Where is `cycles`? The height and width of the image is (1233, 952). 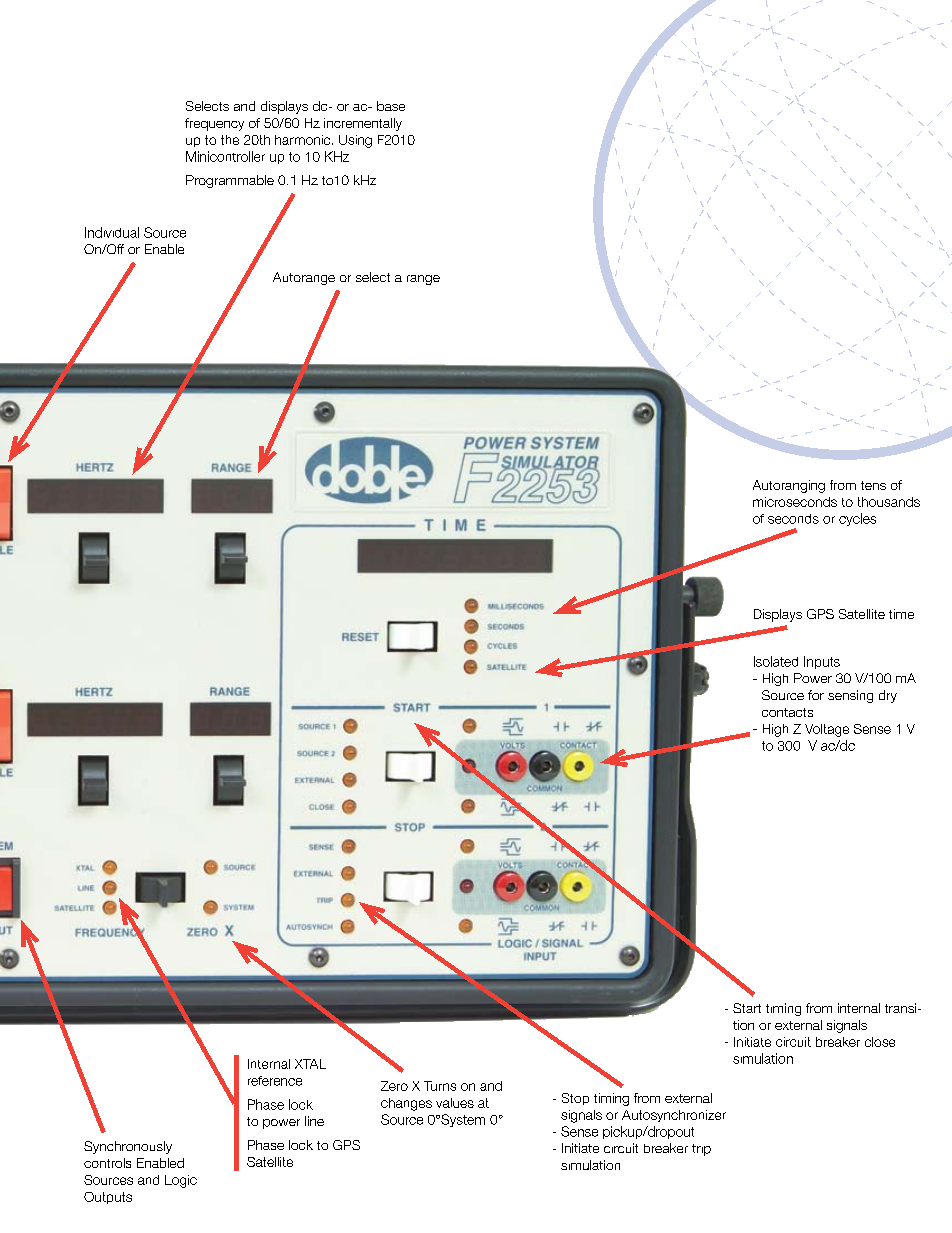
cycles is located at coordinates (857, 519).
